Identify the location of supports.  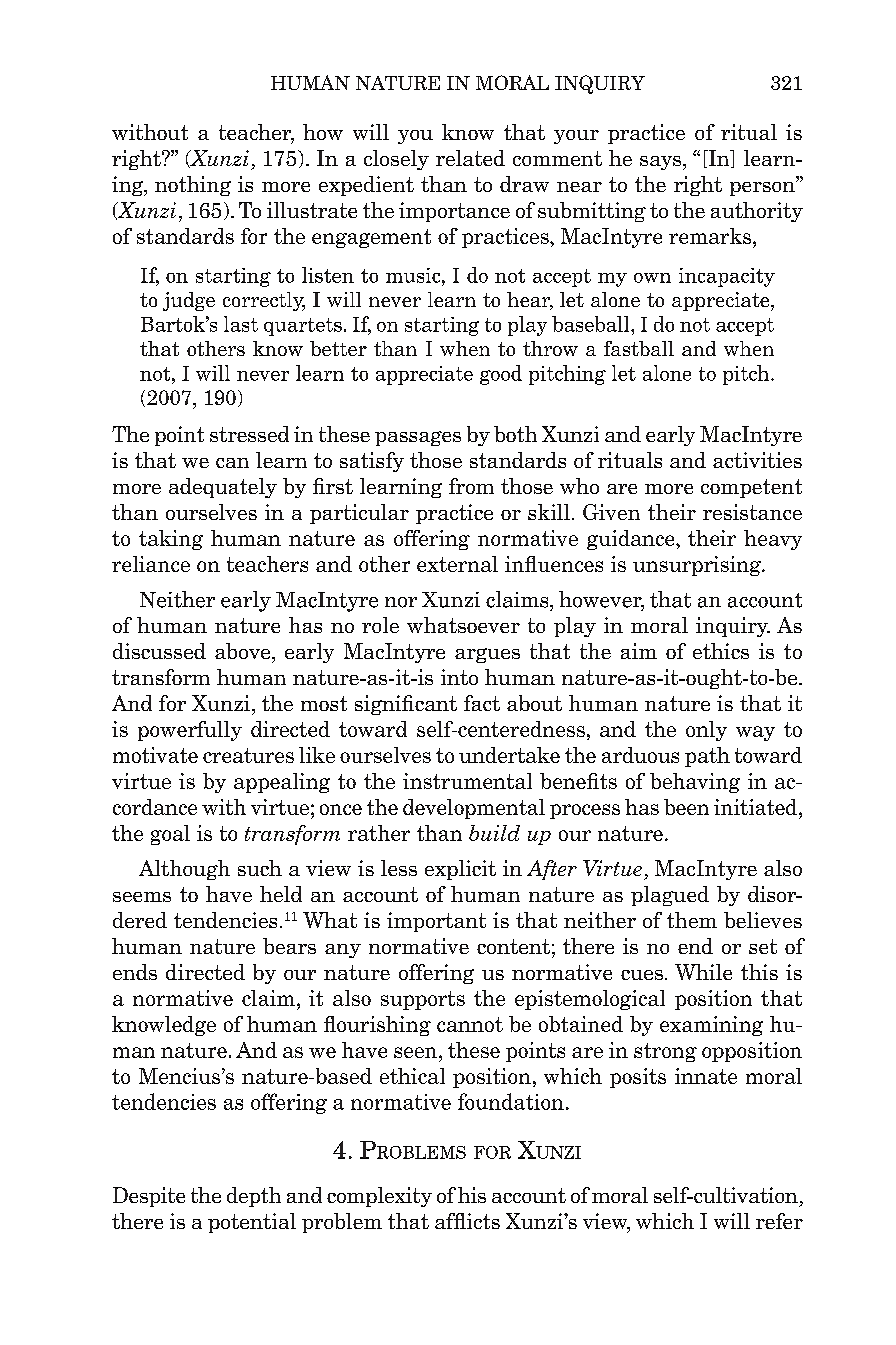
(423, 1000).
